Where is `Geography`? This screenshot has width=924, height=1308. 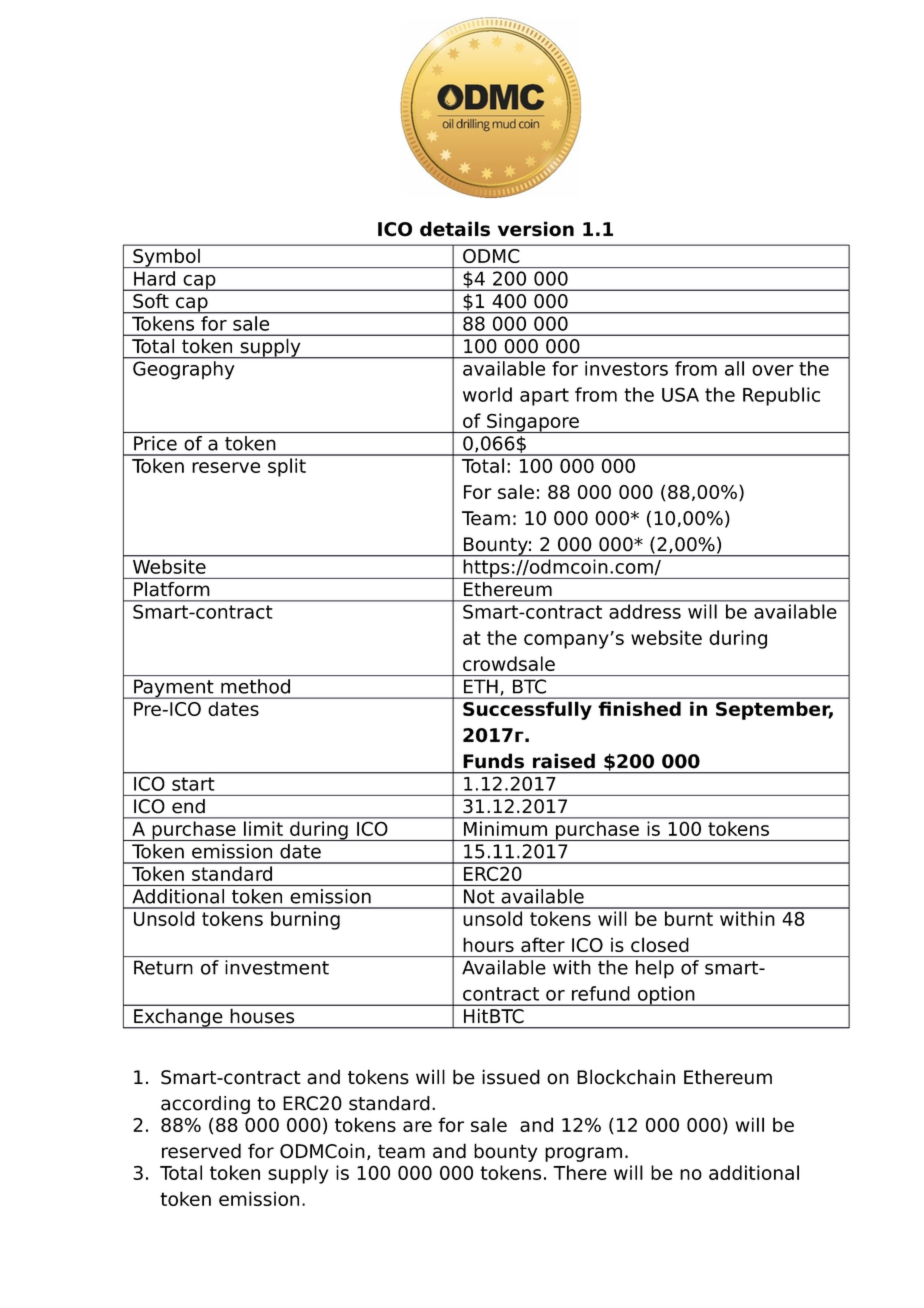
Geography is located at coordinates (183, 370).
